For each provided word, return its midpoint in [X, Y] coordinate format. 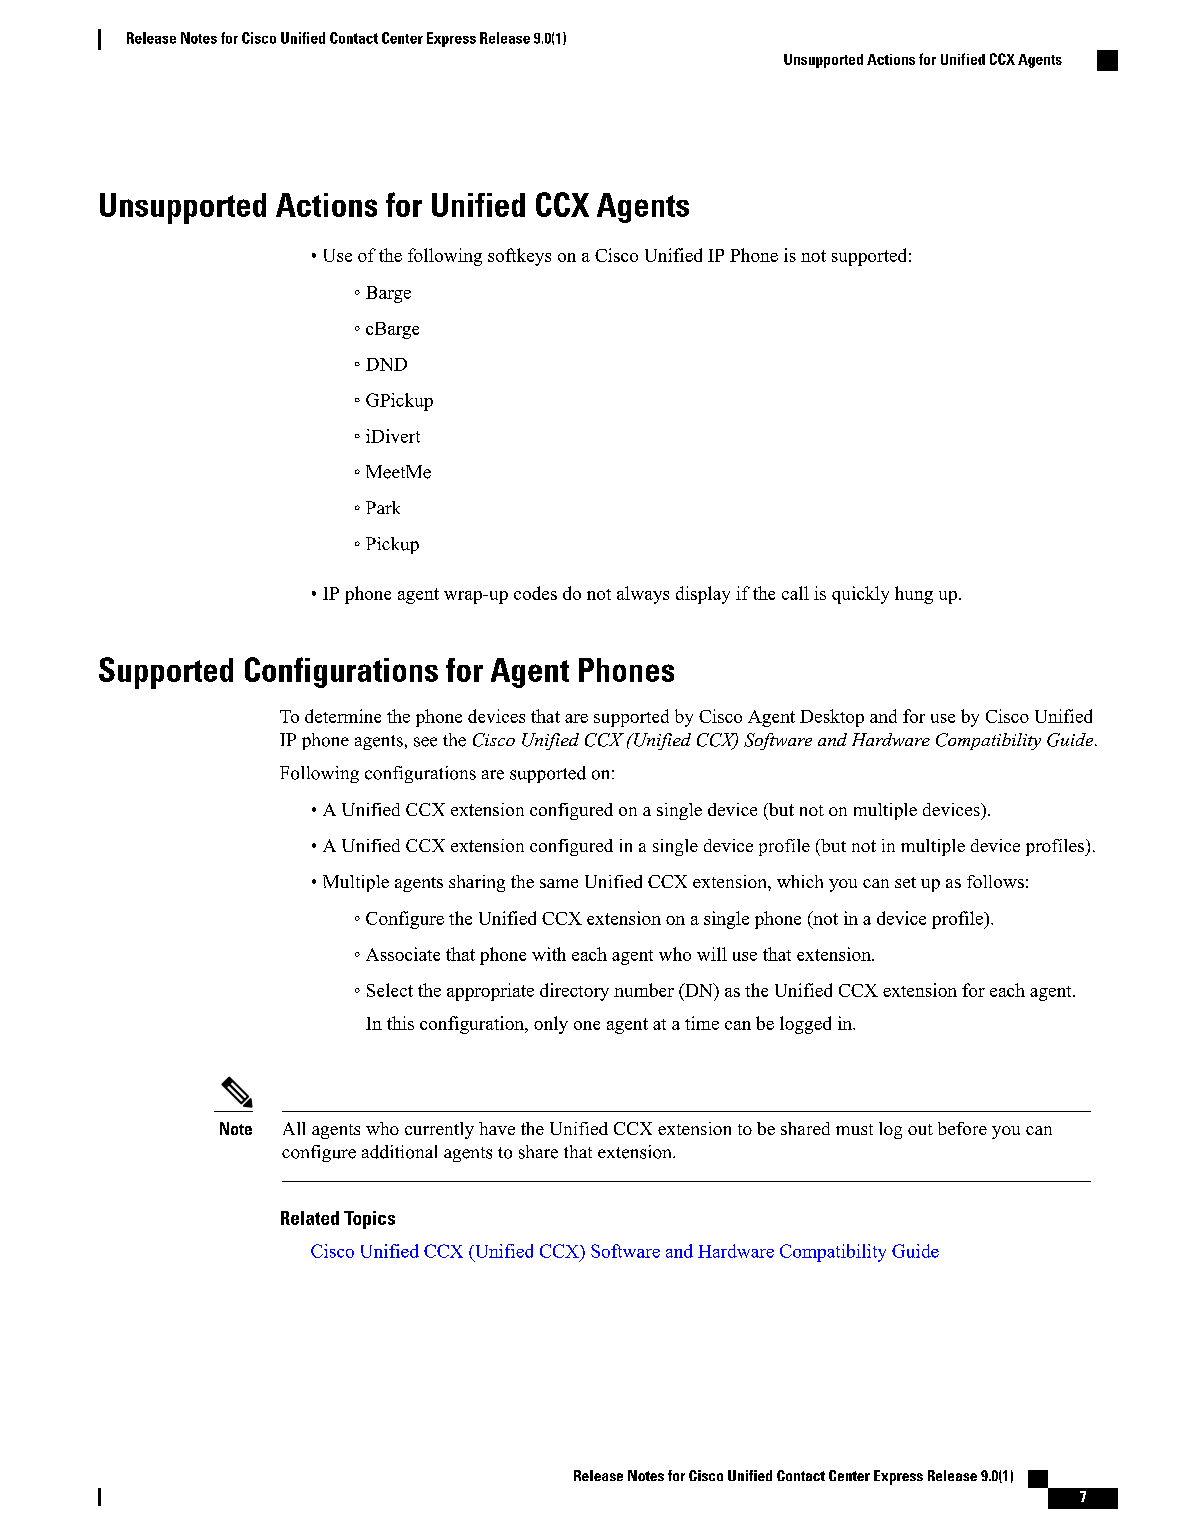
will [712, 954]
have [497, 1128]
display [703, 595]
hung [914, 595]
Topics [369, 1220]
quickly [860, 595]
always [643, 595]
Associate [403, 954]
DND [386, 364]
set [905, 882]
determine [343, 716]
